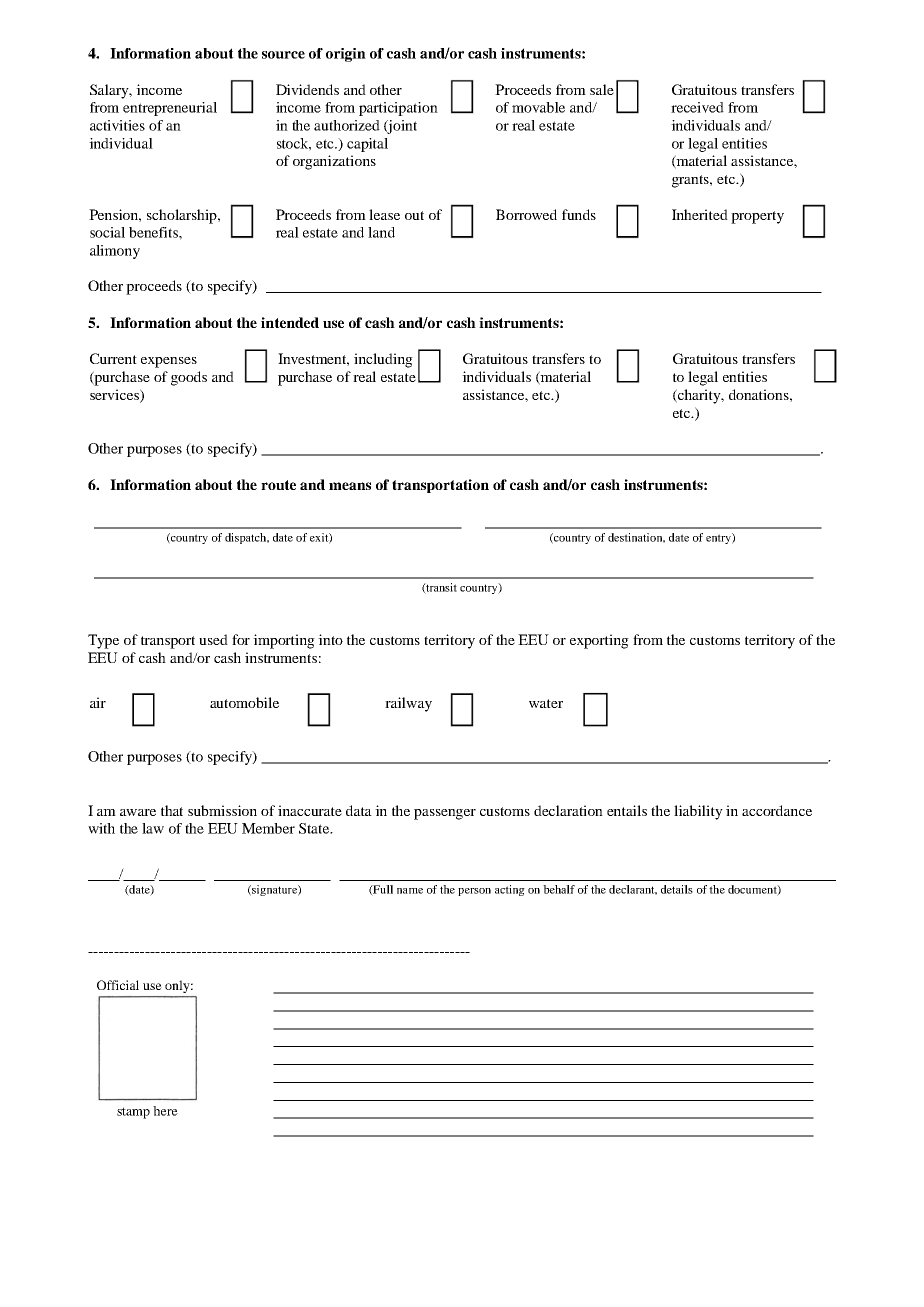 This screenshot has height=1307, width=924. Describe the element at coordinates (398, 109) in the screenshot. I see `participation` at that location.
